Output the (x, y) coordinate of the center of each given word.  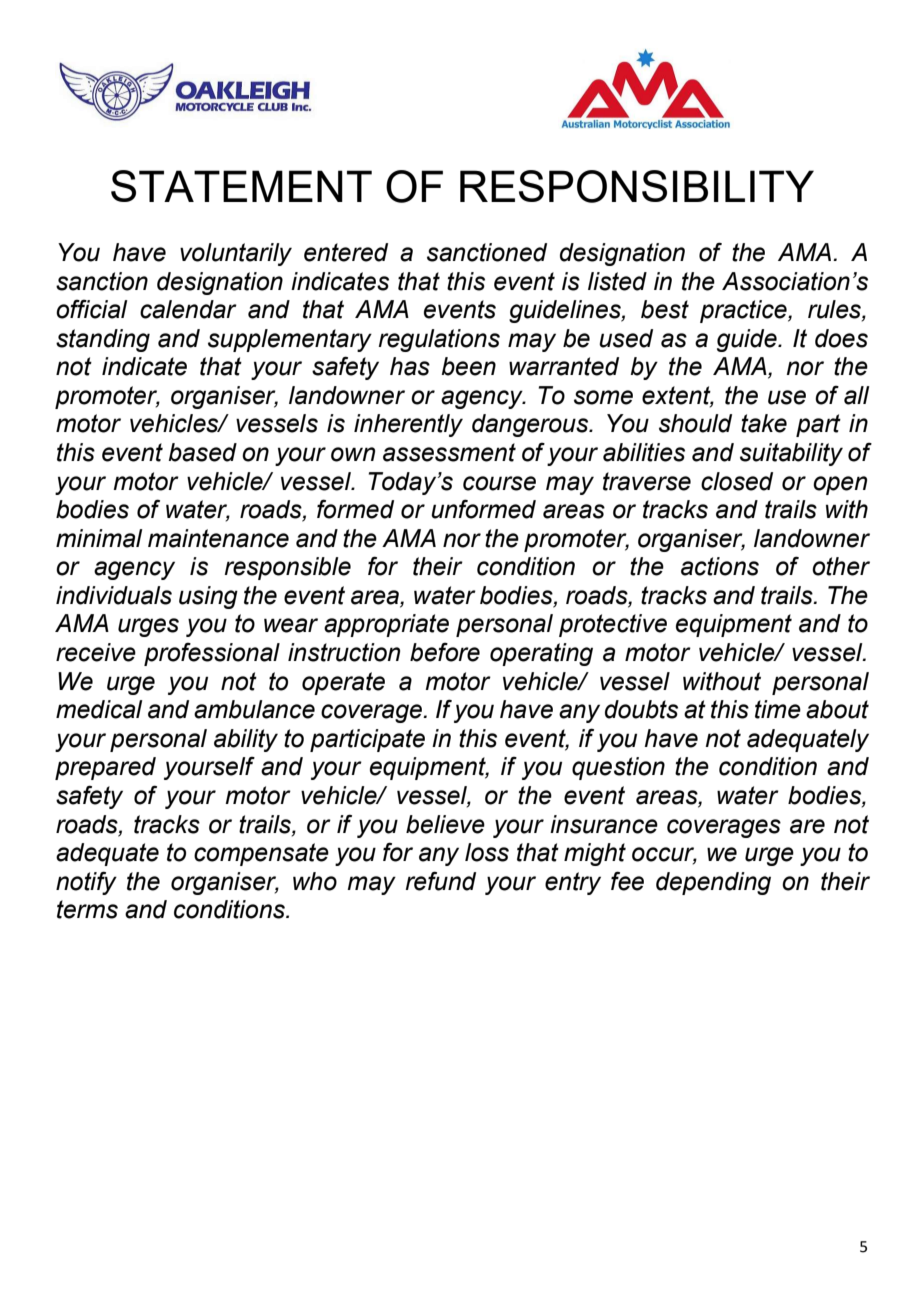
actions (720, 566)
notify (86, 883)
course (499, 483)
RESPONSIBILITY (637, 186)
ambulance (254, 709)
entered (346, 252)
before (445, 652)
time (778, 709)
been (468, 366)
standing (103, 340)
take (764, 423)
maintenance (218, 538)
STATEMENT (241, 186)
